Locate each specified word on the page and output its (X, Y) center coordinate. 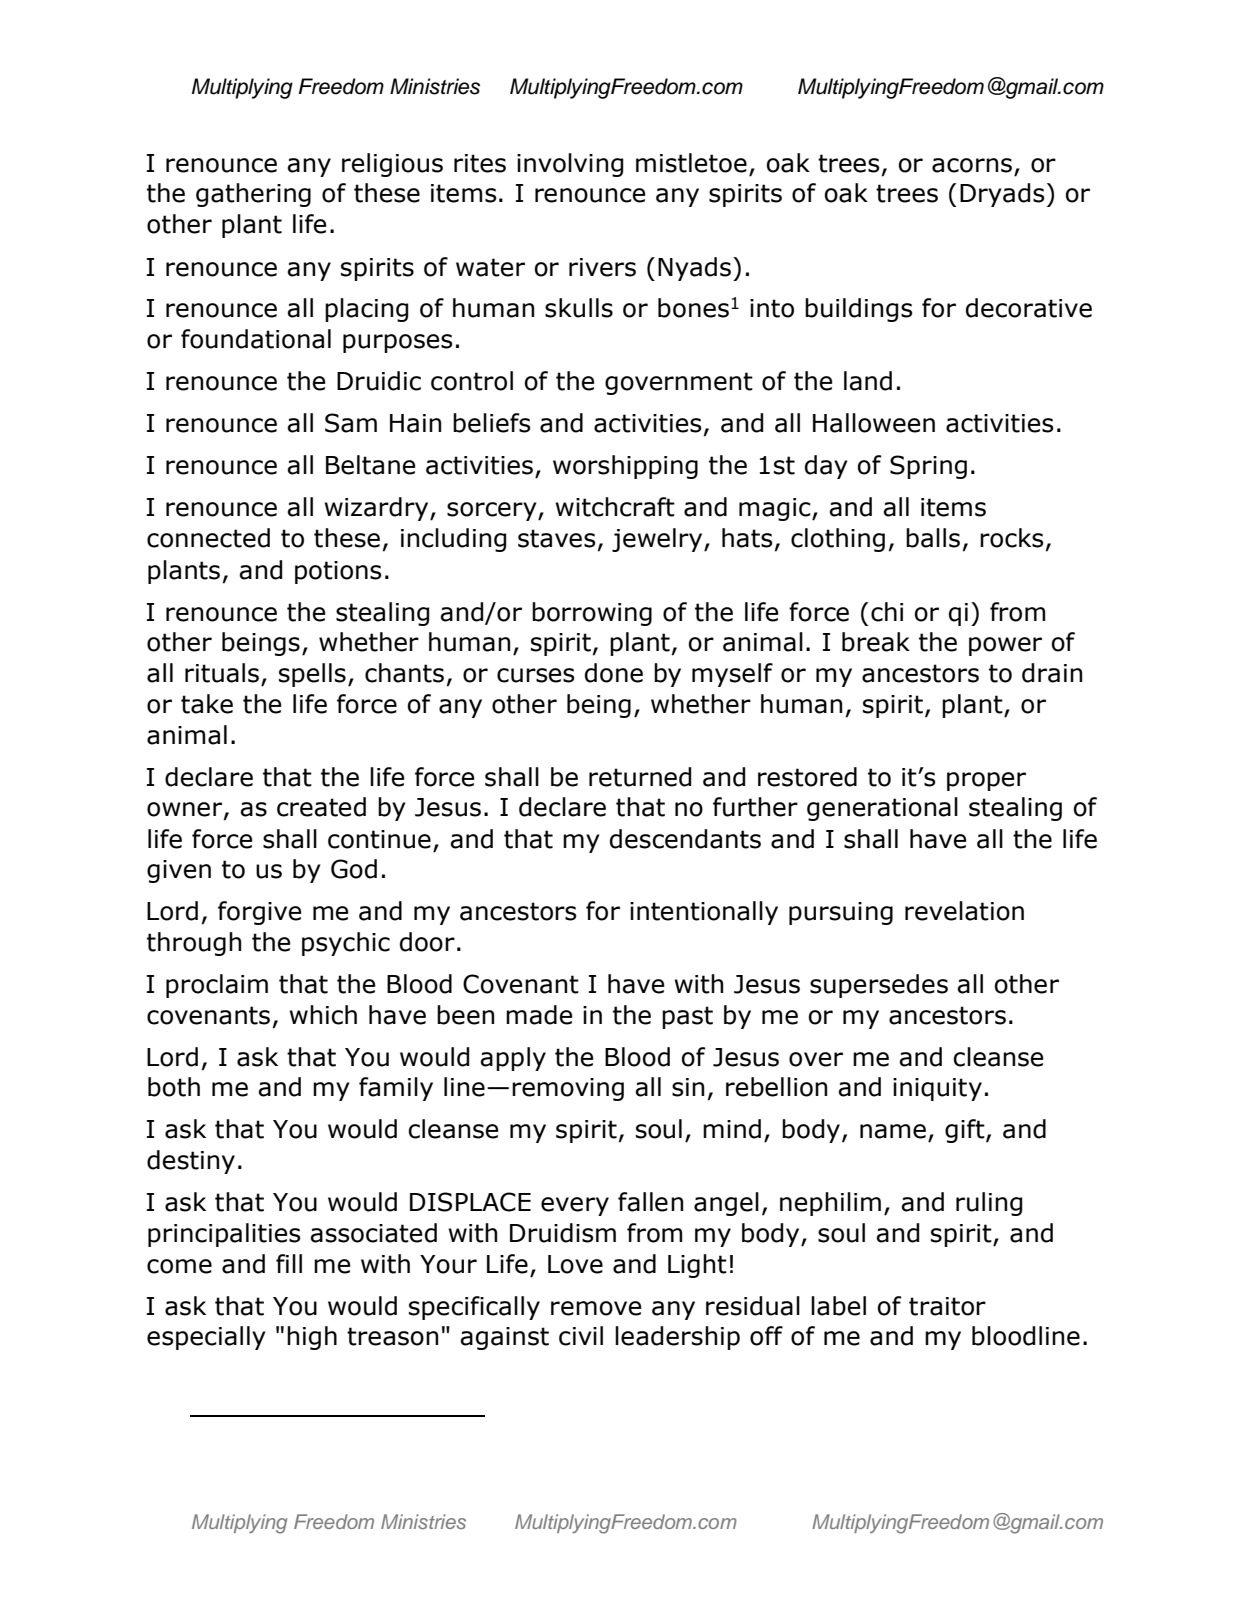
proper (986, 781)
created (321, 807)
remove (596, 1308)
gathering (253, 195)
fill (289, 1263)
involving (570, 165)
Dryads (1002, 195)
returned (640, 777)
